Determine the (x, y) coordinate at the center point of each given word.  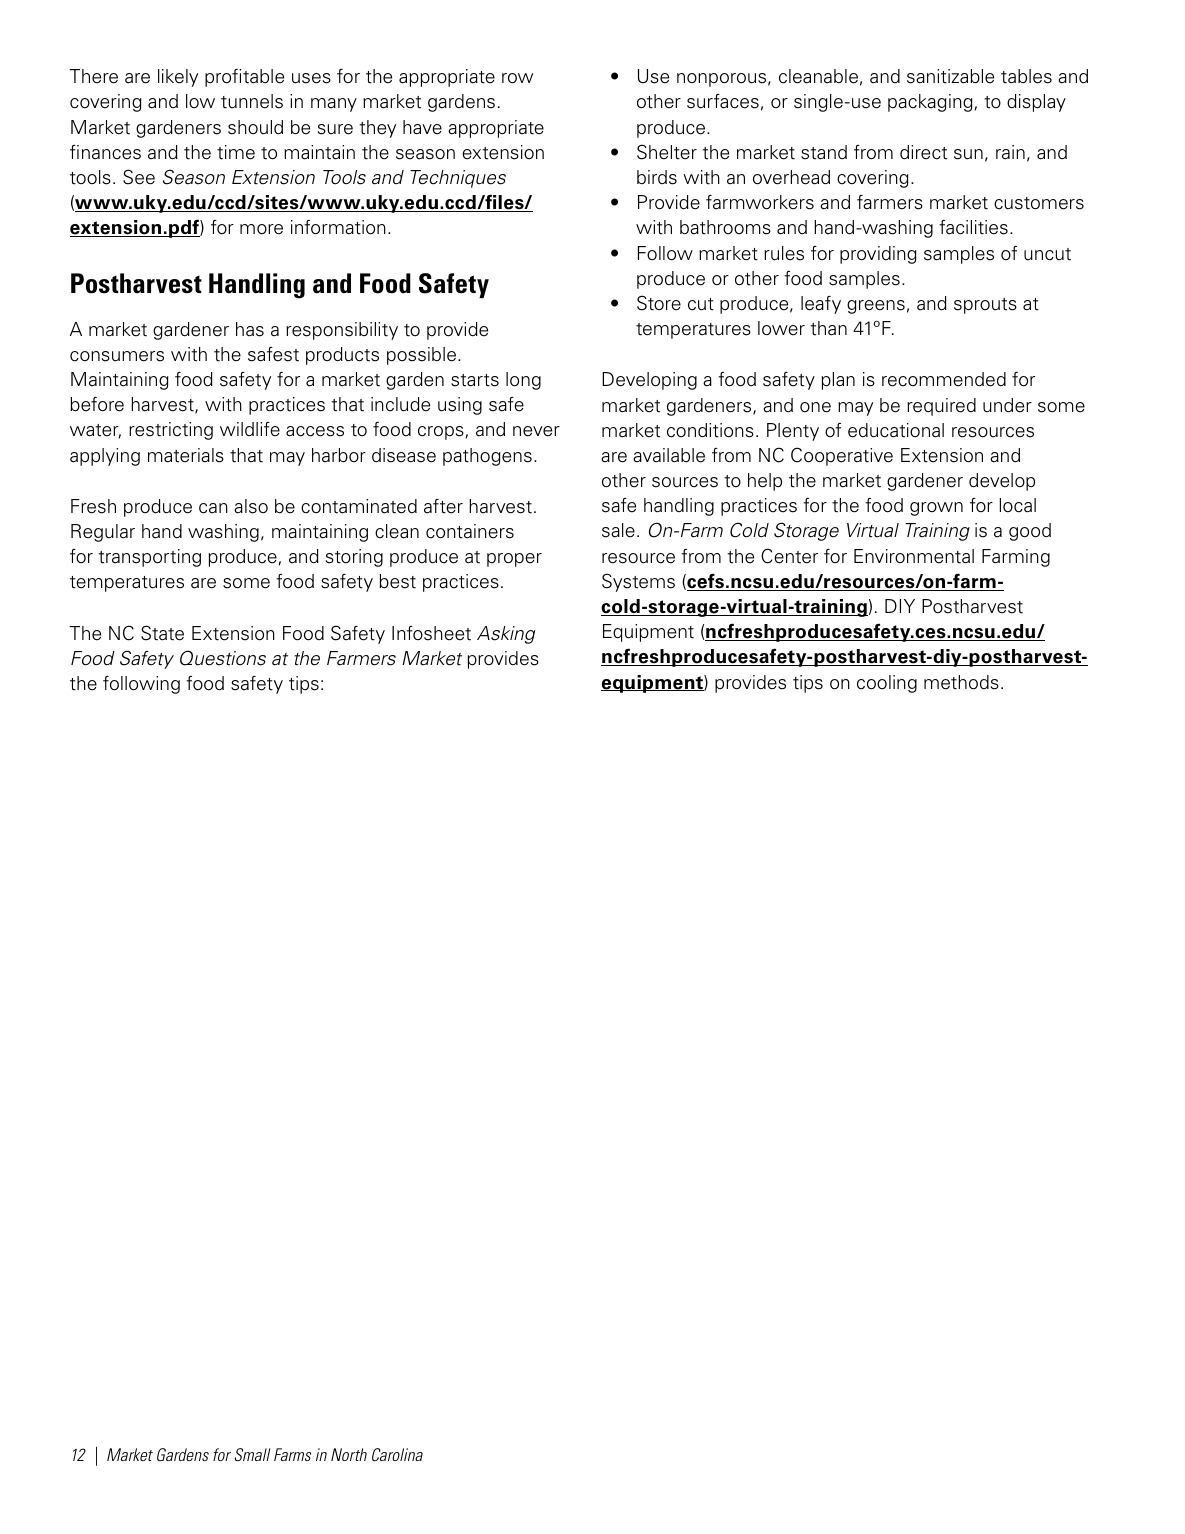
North (349, 1454)
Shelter (667, 152)
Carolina (397, 1454)
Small (252, 1455)
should (255, 127)
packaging (930, 103)
